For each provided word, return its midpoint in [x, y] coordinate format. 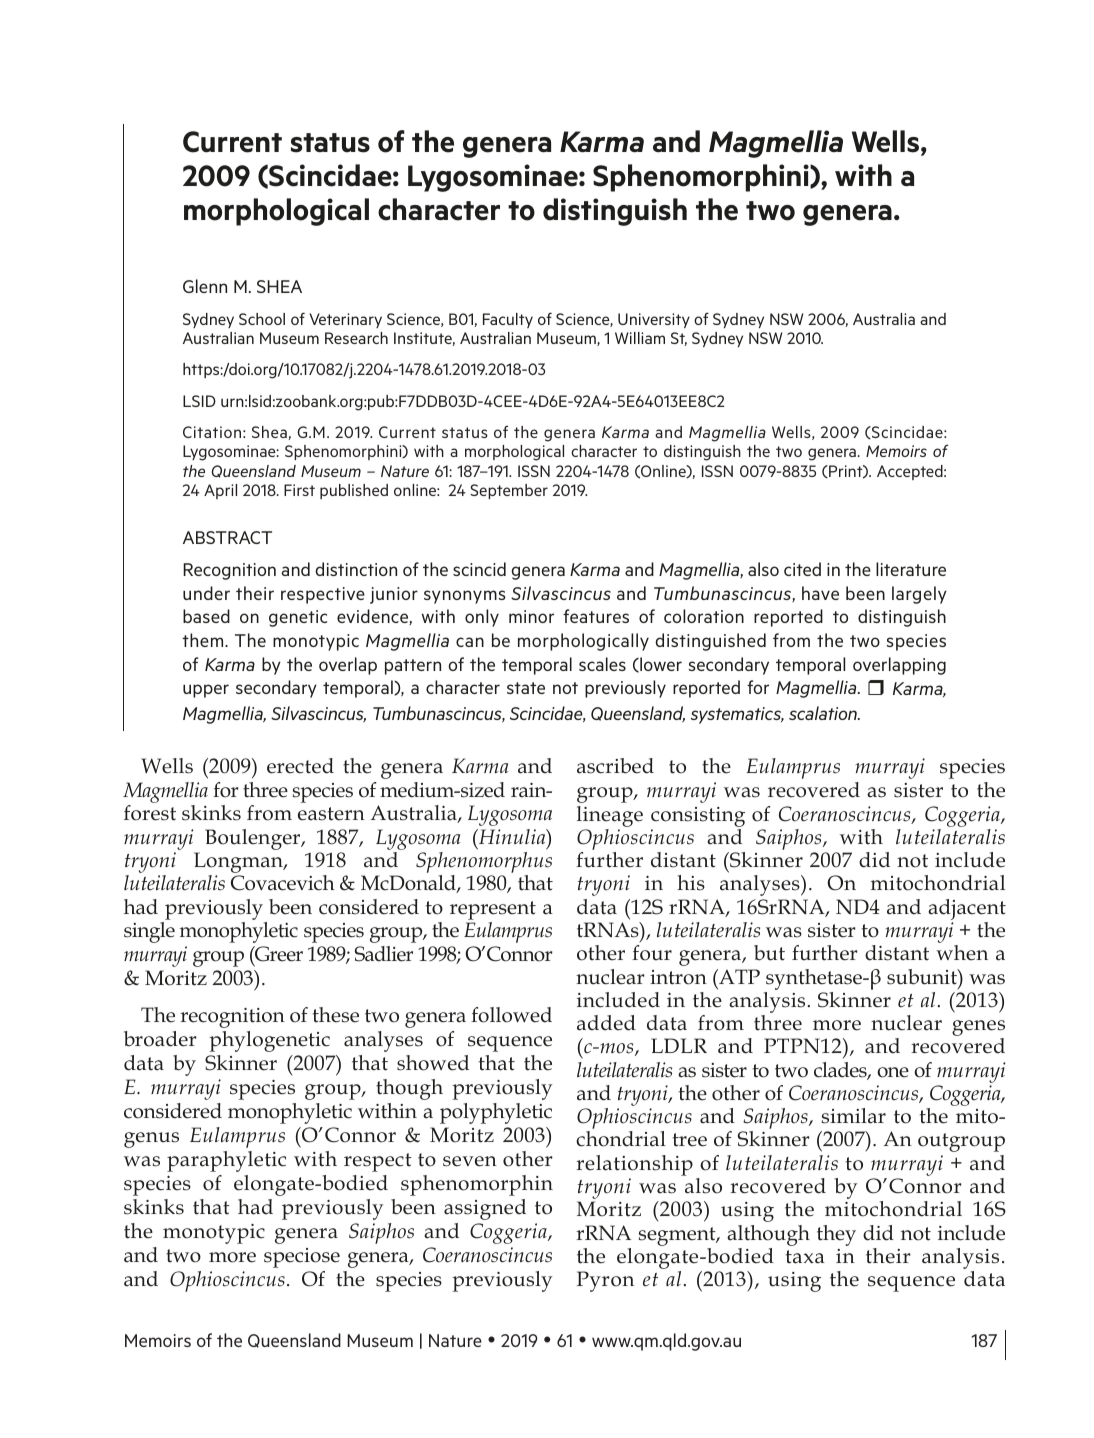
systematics [737, 715]
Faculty [508, 320]
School [262, 319]
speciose [302, 1258]
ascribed [615, 766]
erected [300, 766]
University [654, 320]
